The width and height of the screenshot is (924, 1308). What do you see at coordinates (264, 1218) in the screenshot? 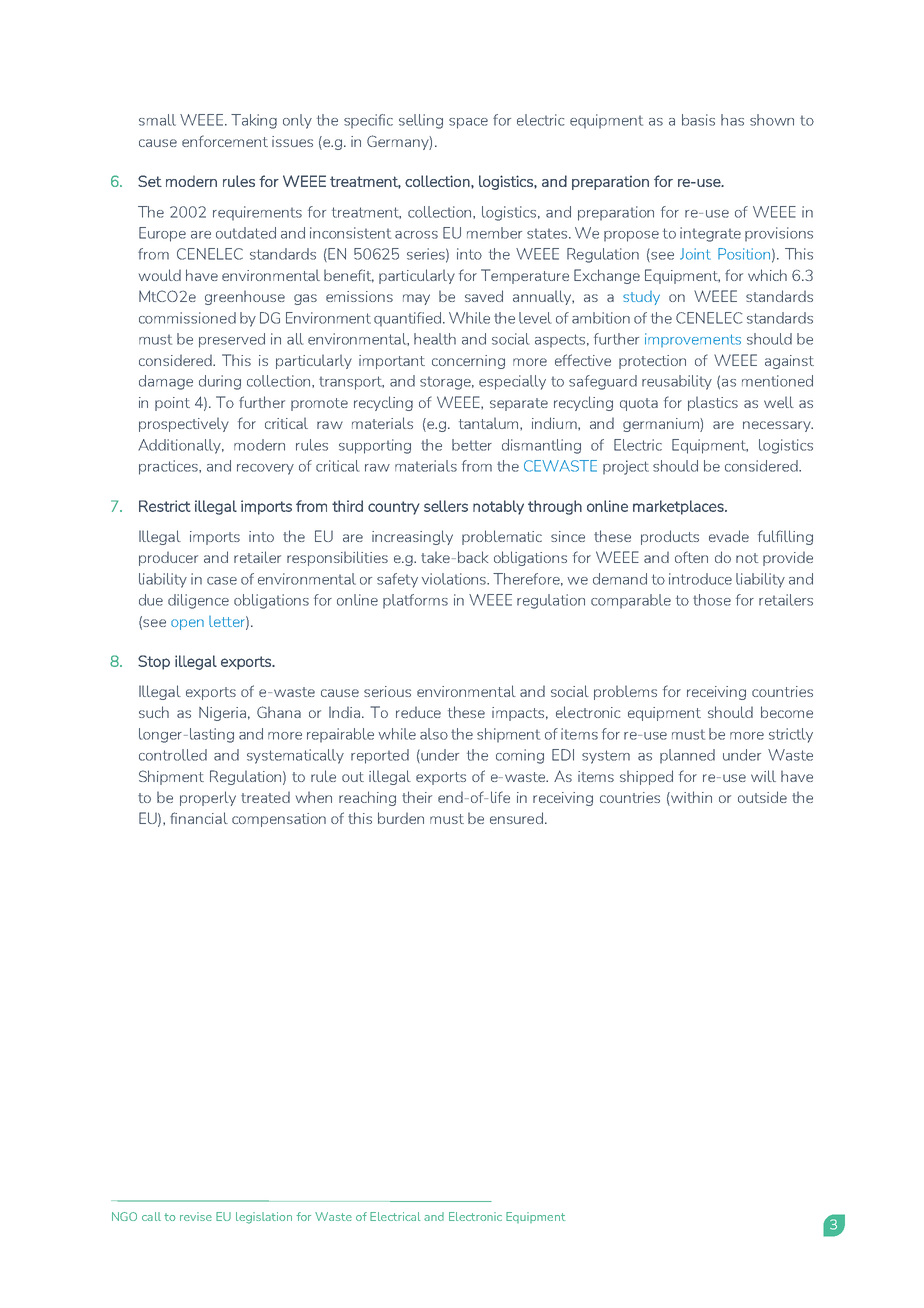
I see `legislation` at bounding box center [264, 1218].
